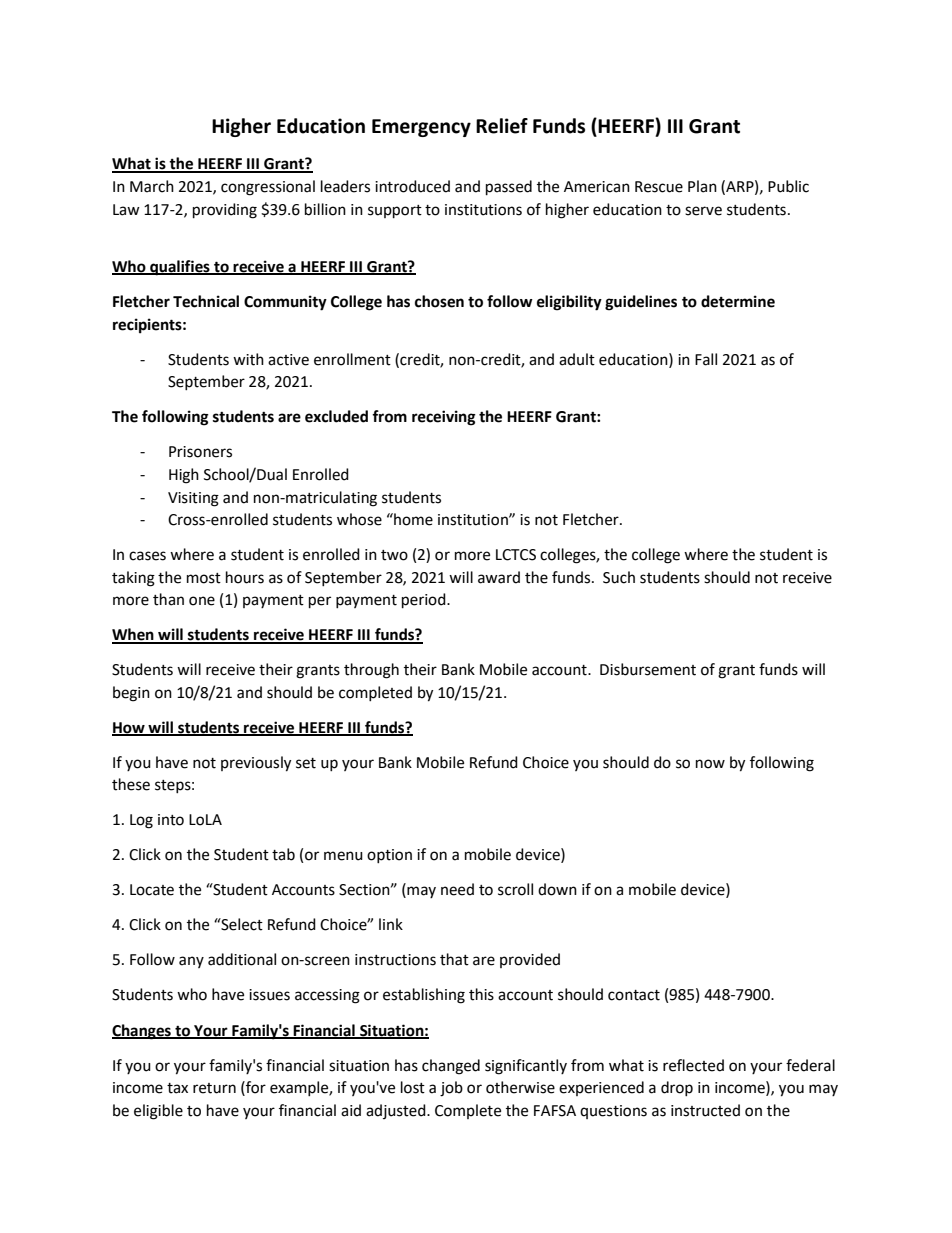 This image has height=1233, width=952. I want to click on Relief, so click(502, 126).
